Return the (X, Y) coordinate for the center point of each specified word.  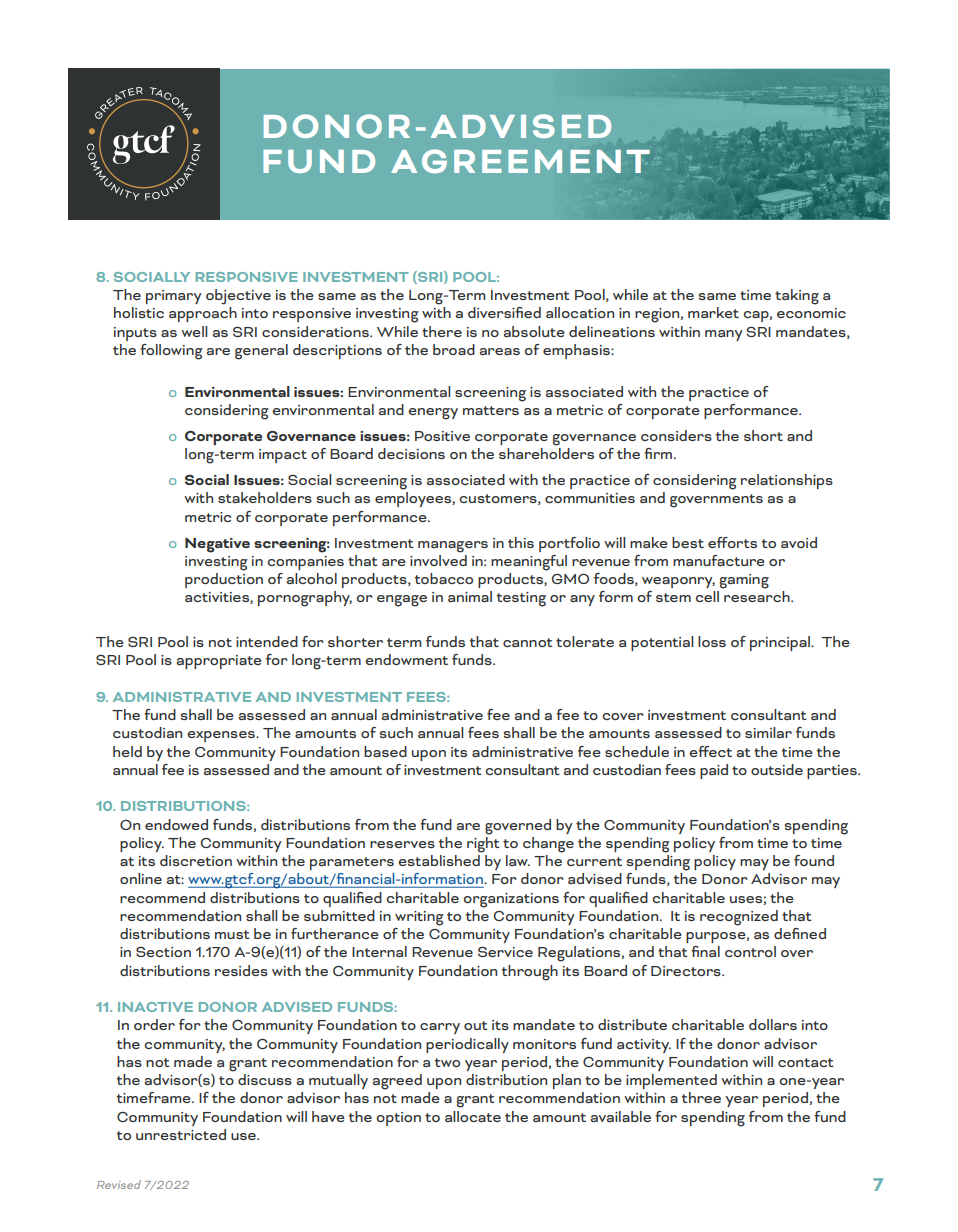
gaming (744, 581)
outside (777, 769)
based (385, 751)
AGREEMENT (520, 161)
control (750, 951)
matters (491, 410)
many (723, 335)
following (171, 352)
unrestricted (181, 1134)
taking (797, 297)
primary (173, 297)
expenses (222, 736)
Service (505, 952)
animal (470, 596)
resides (241, 970)
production (224, 580)
